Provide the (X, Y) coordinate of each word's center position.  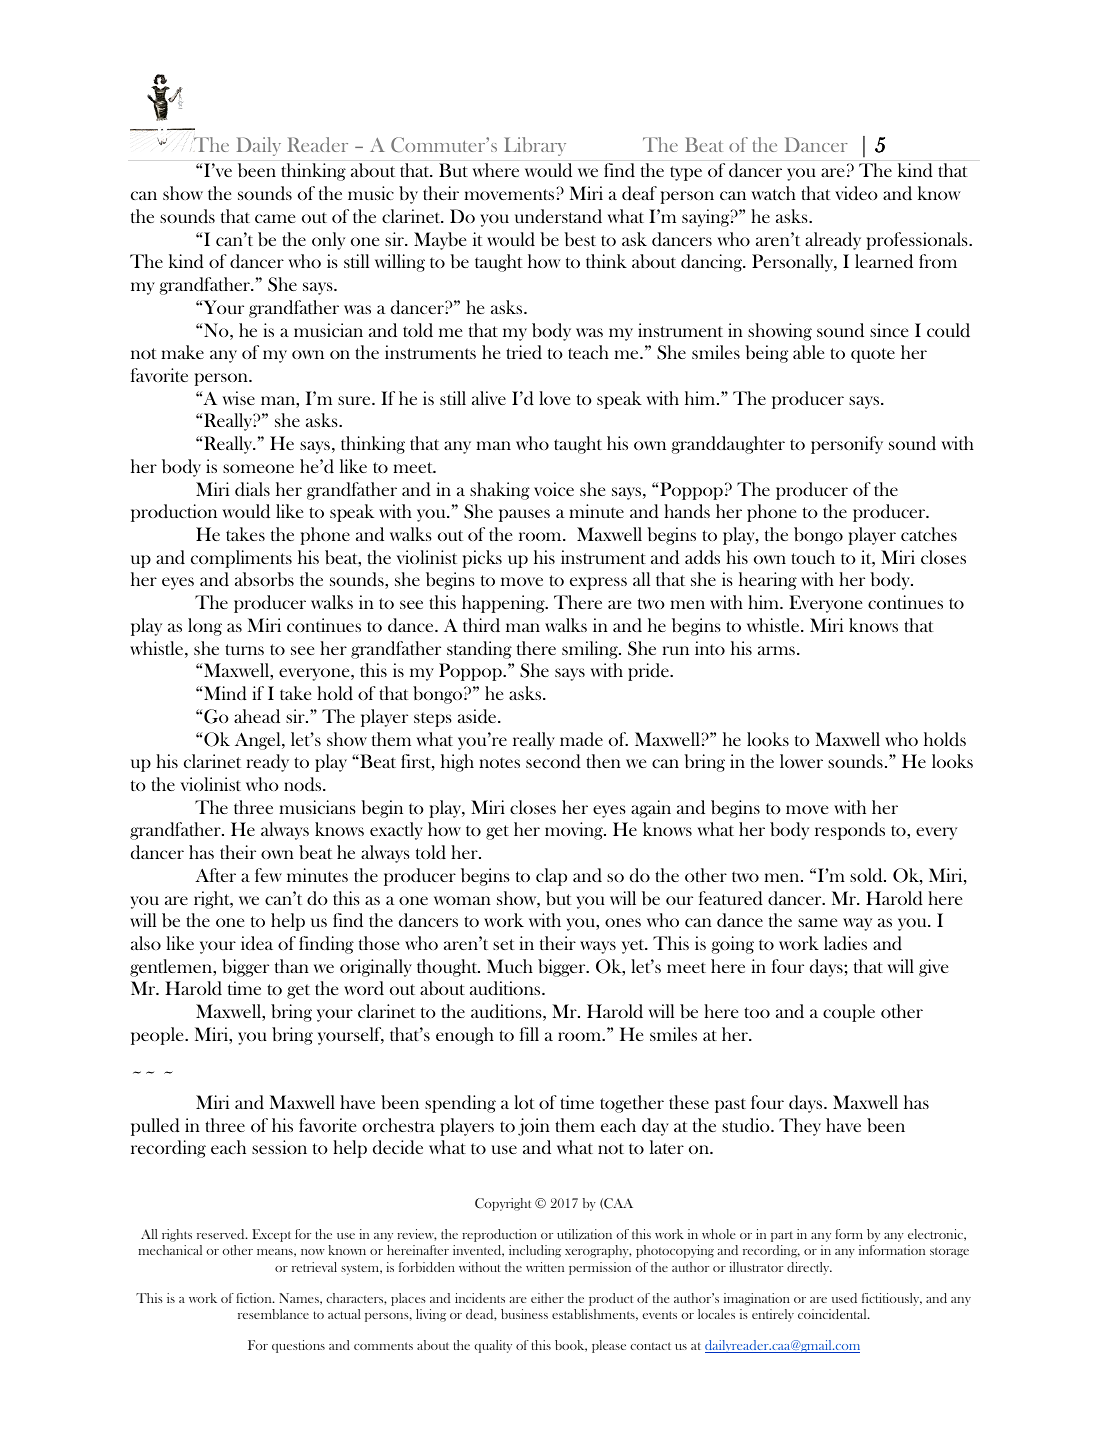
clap (551, 877)
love (554, 398)
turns (244, 649)
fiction (255, 1298)
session (279, 1147)
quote (873, 355)
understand (558, 216)
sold (867, 875)
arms (776, 650)
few (268, 875)
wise (239, 398)
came (275, 218)
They (800, 1127)
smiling (591, 650)
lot (524, 1102)
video (856, 193)
